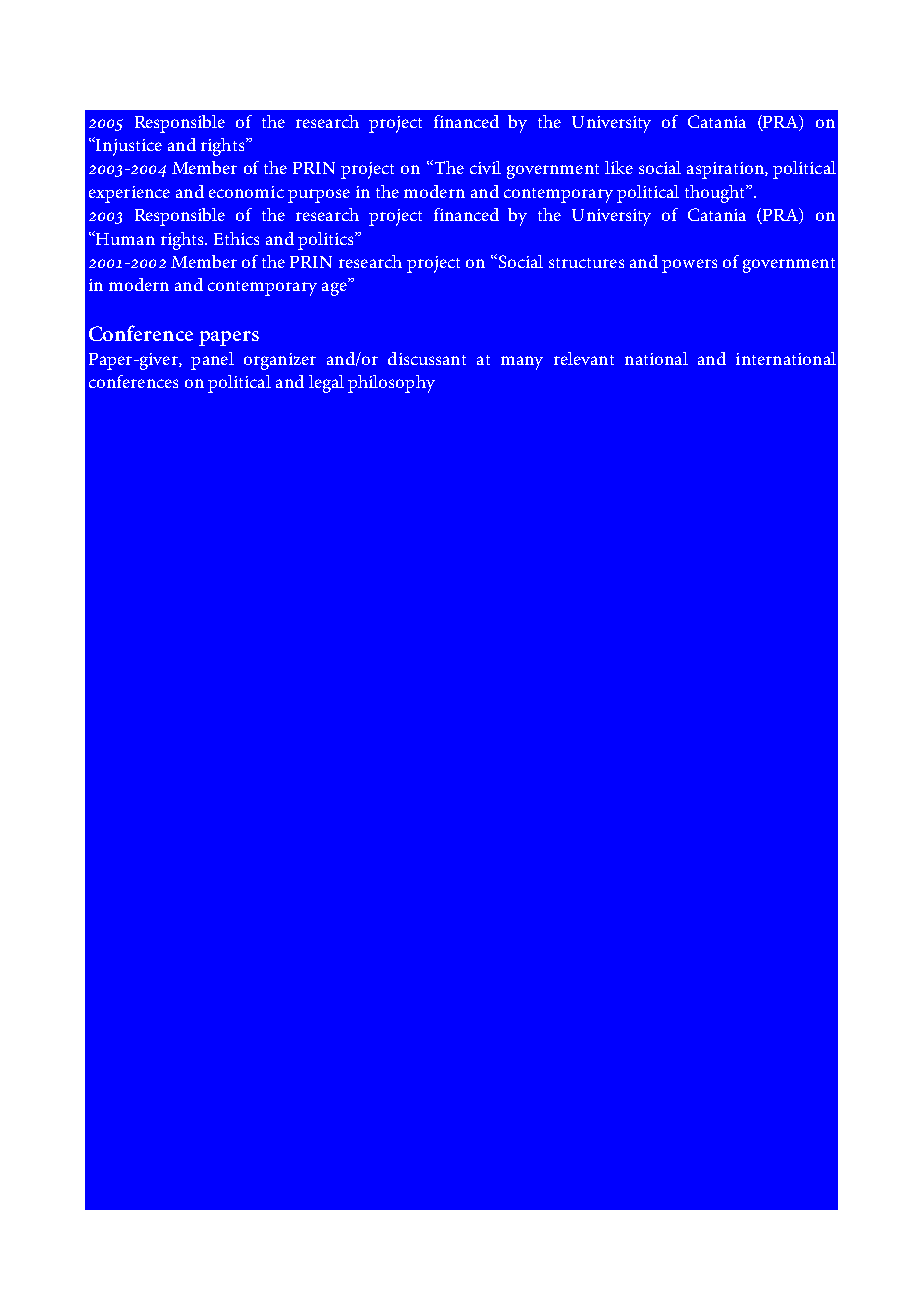  Describe the element at coordinates (391, 384) in the document. I see `philosophy` at that location.
